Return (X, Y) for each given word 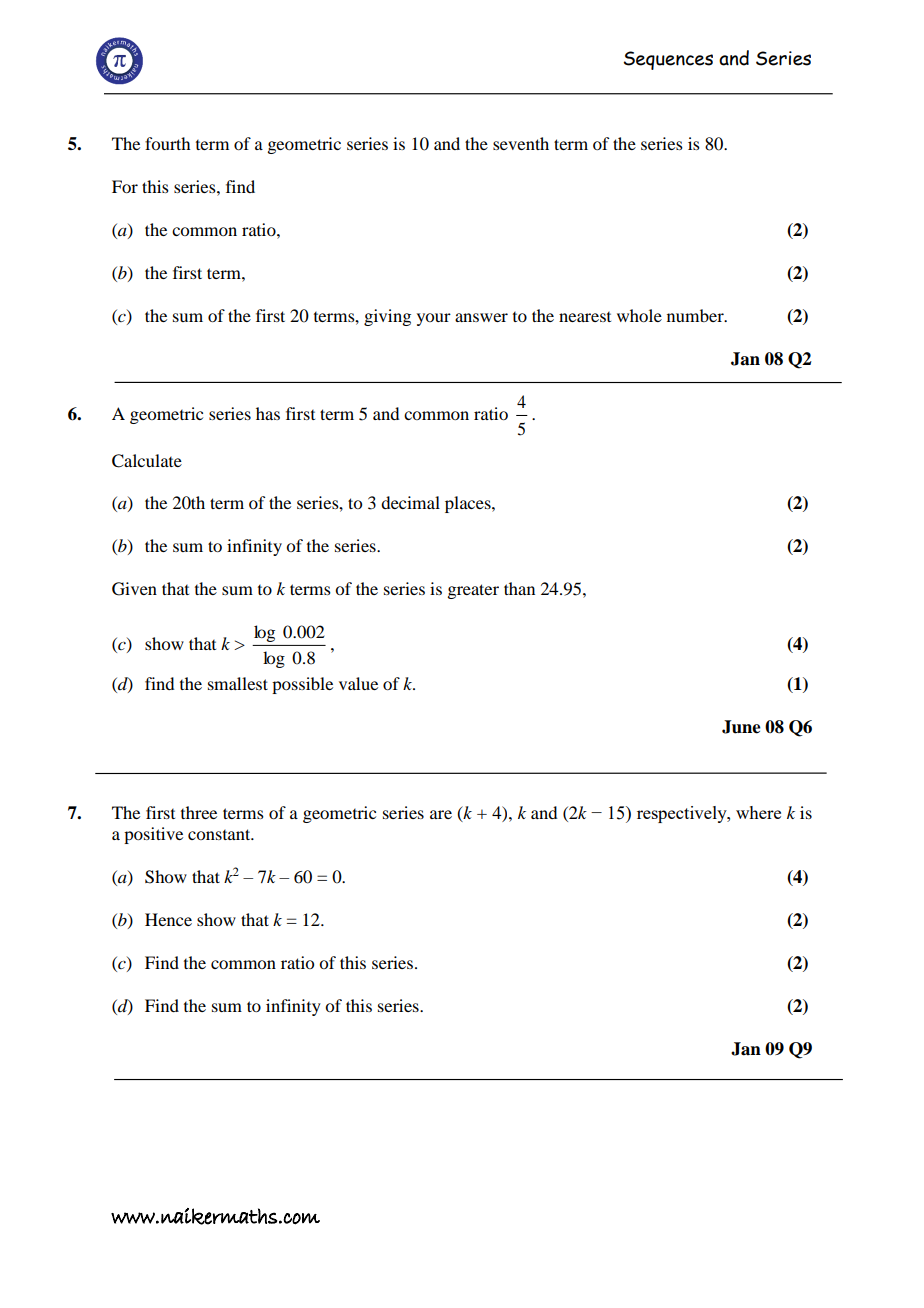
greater (473, 591)
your (434, 319)
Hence (168, 919)
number (696, 315)
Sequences (668, 60)
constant (220, 834)
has (268, 413)
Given (134, 589)
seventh (521, 143)
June (741, 727)
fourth (167, 143)
